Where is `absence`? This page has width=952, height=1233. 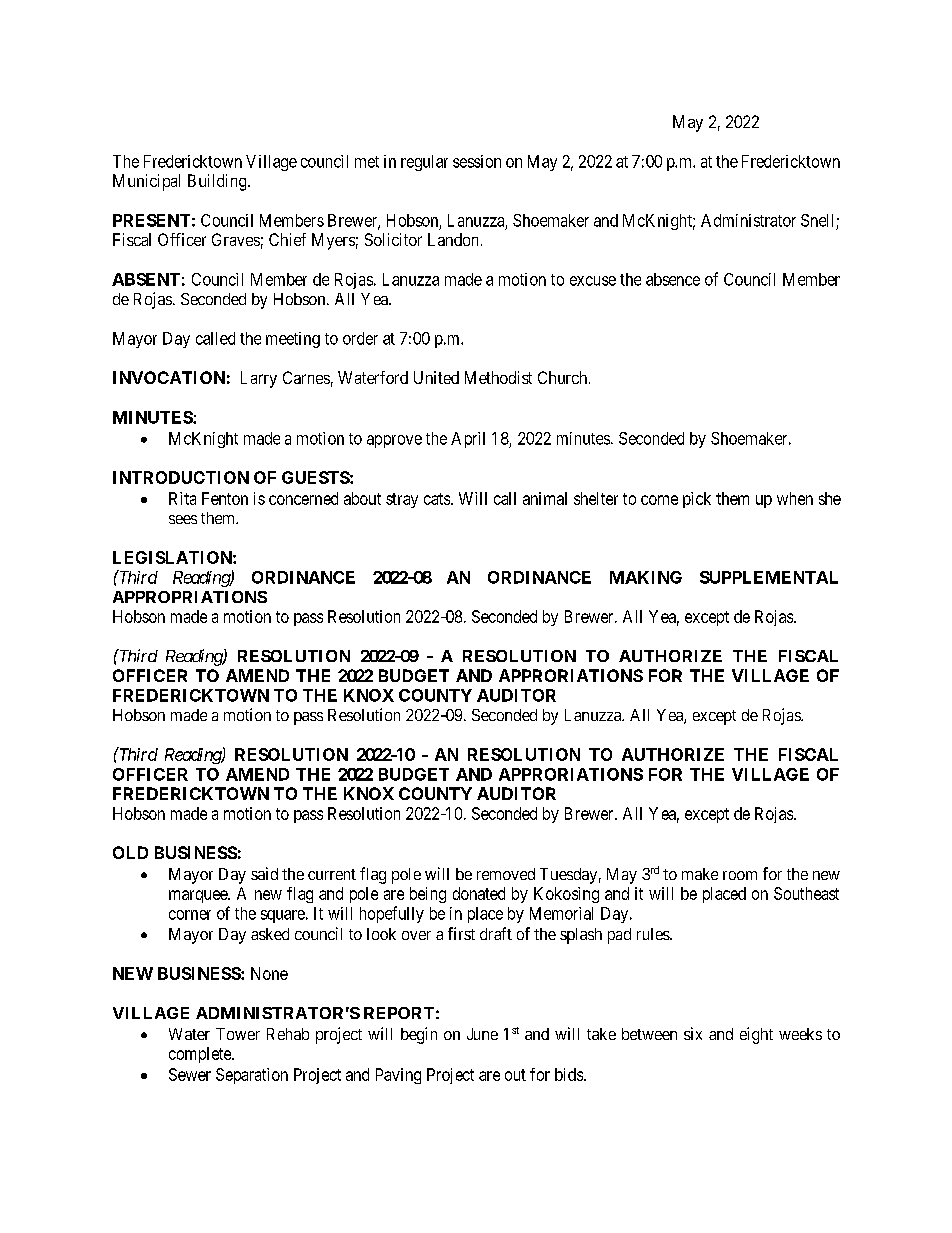 absence is located at coordinates (673, 279).
